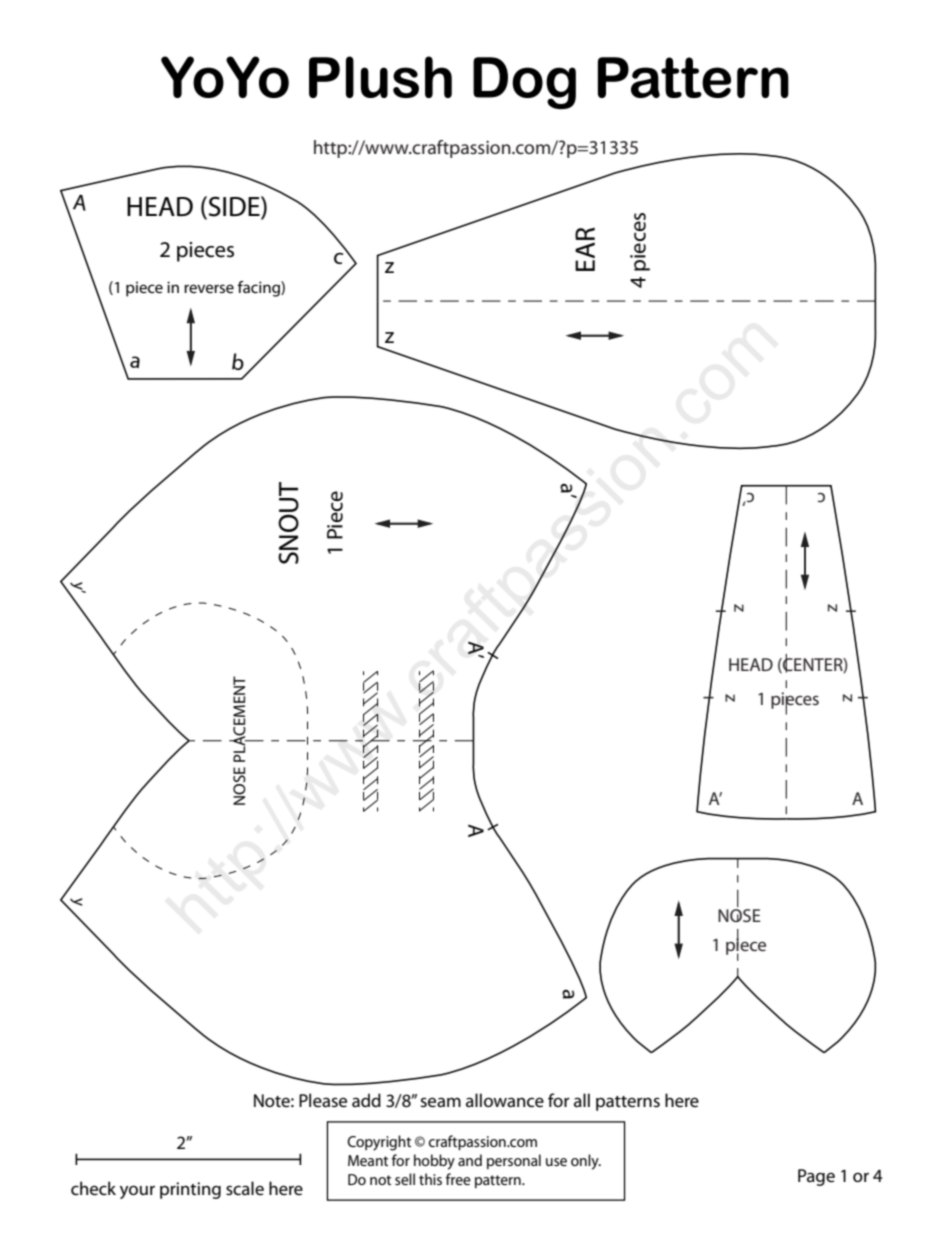 The width and height of the screenshot is (952, 1233). Describe the element at coordinates (524, 83) in the screenshot. I see `Dog` at that location.
